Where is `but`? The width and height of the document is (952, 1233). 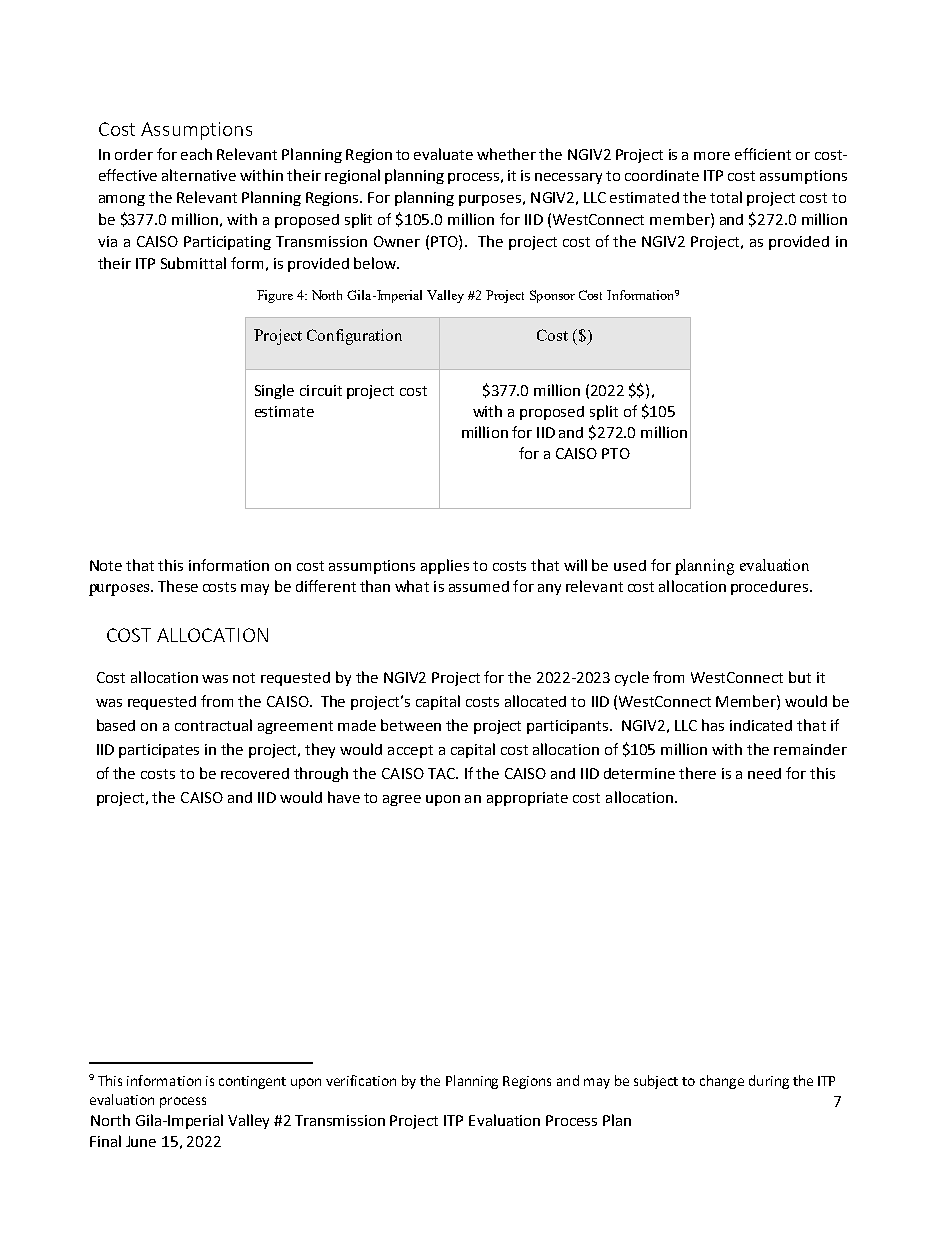
but is located at coordinates (800, 677).
